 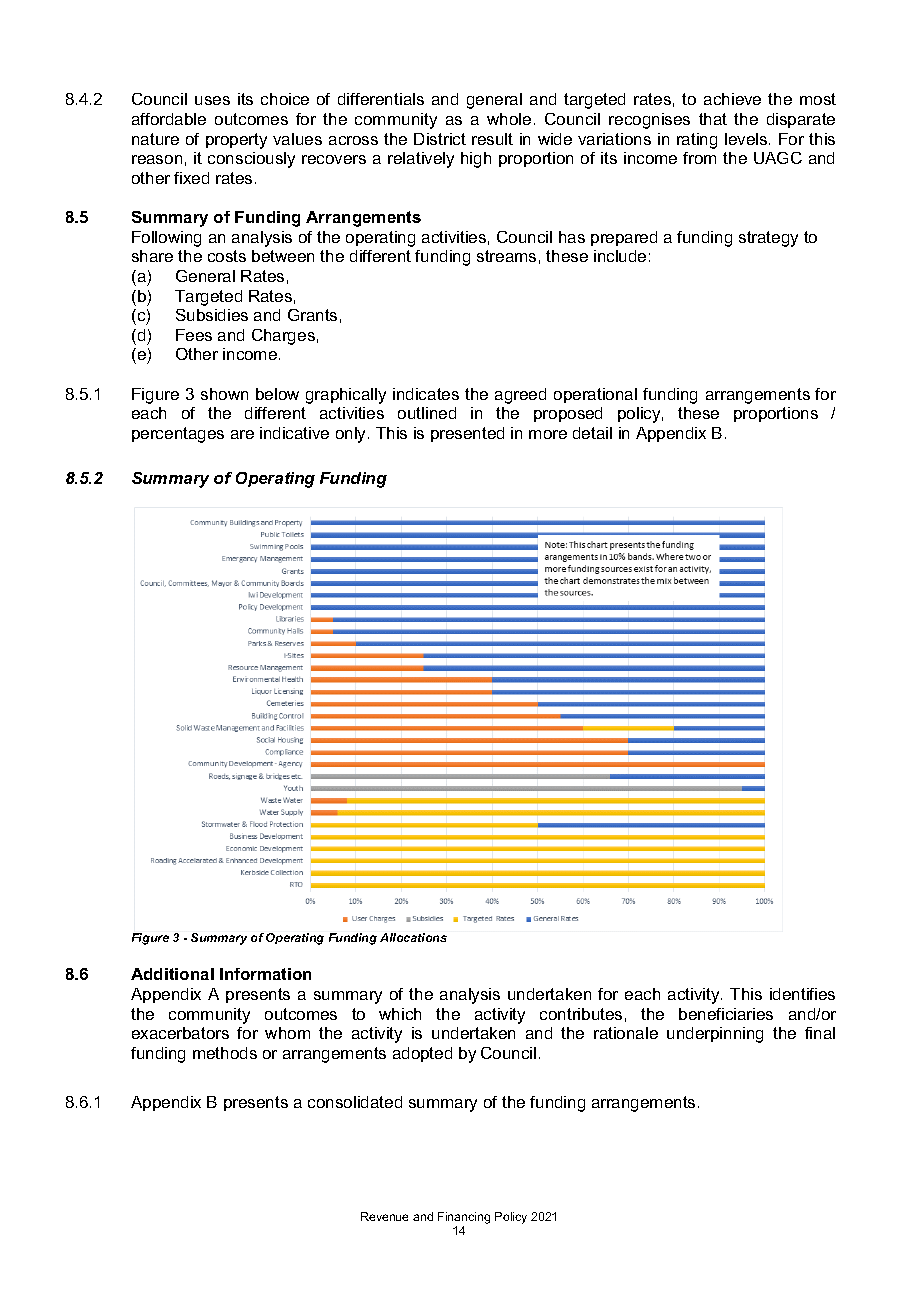 What do you see at coordinates (715, 1035) in the document?
I see `underpinning` at bounding box center [715, 1035].
